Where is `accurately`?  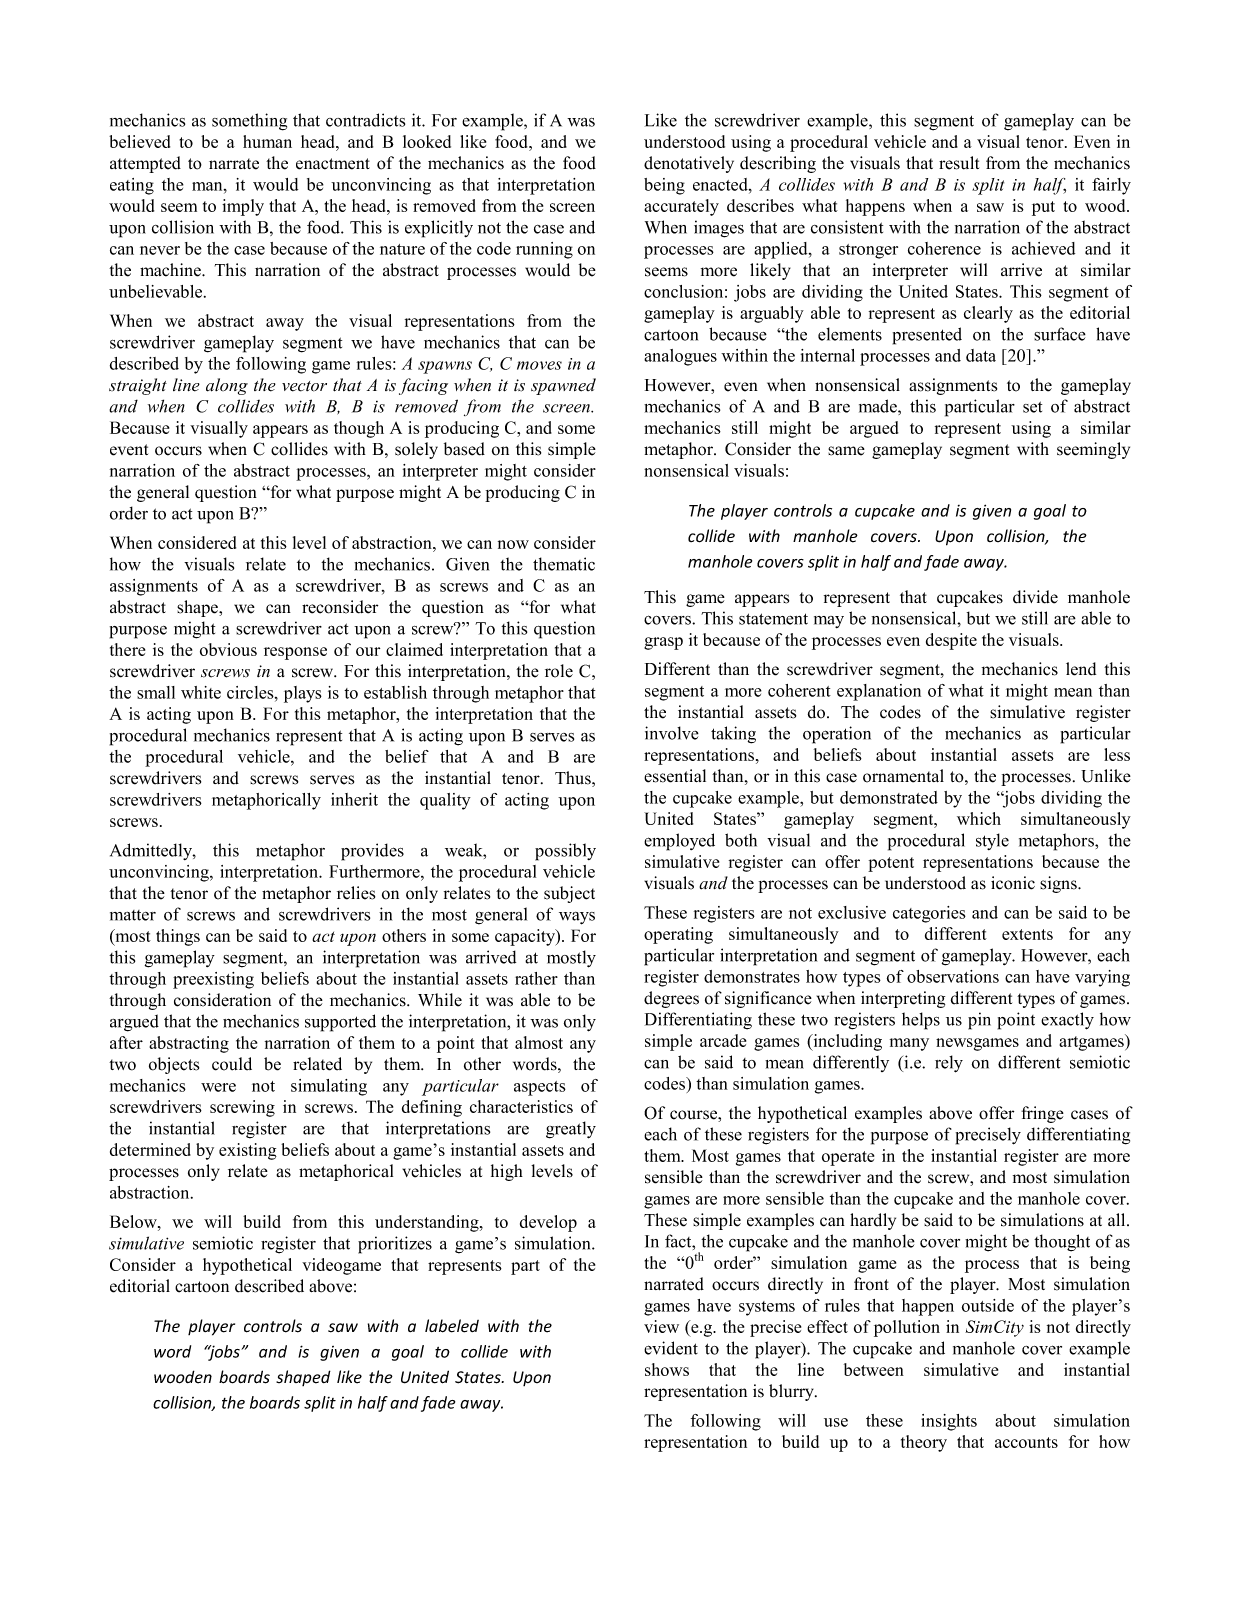 accurately is located at coordinates (681, 207).
